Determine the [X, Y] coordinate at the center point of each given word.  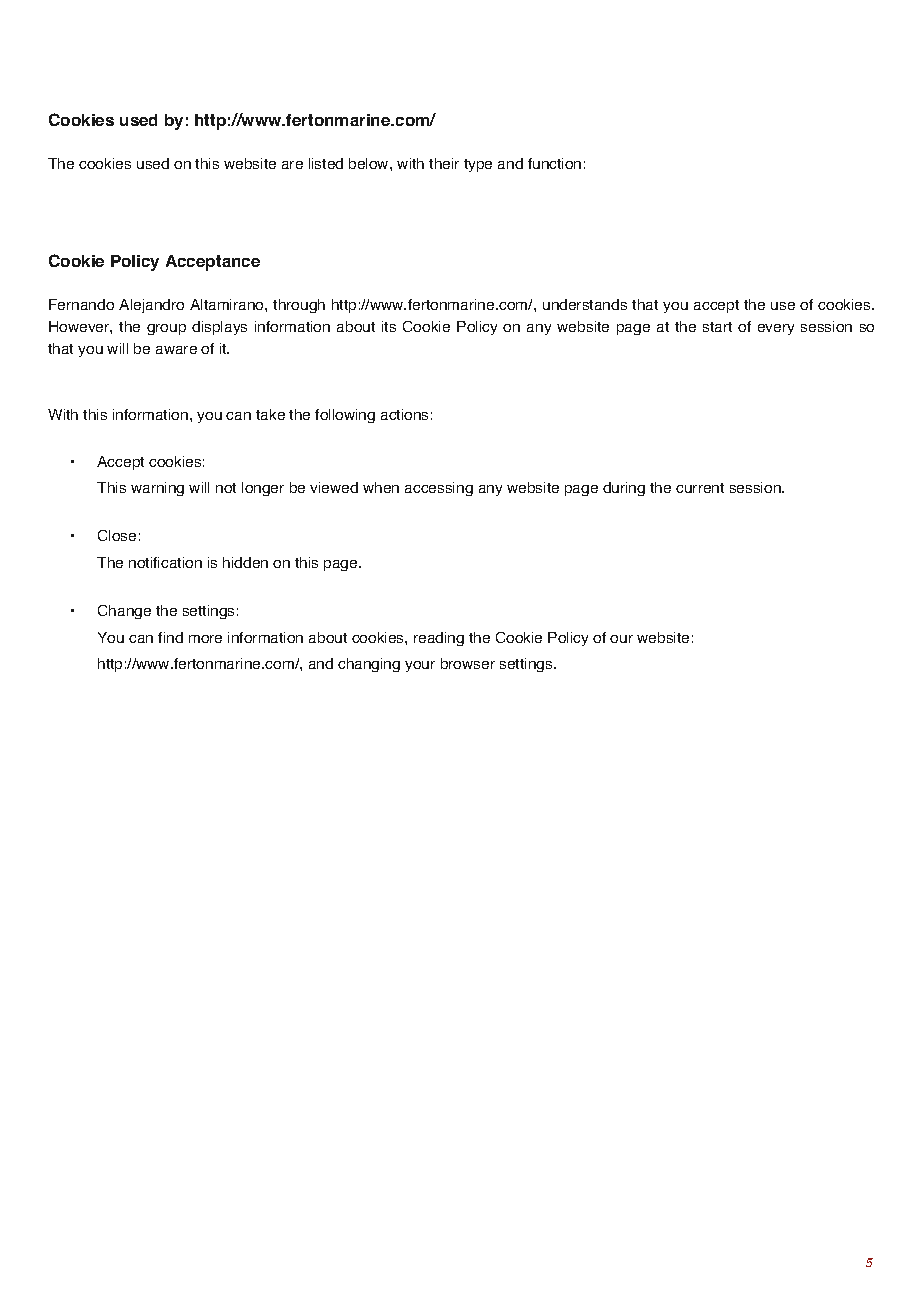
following [345, 416]
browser [468, 663]
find [170, 637]
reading [439, 639]
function [554, 163]
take [270, 414]
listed [326, 163]
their [444, 163]
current [700, 488]
